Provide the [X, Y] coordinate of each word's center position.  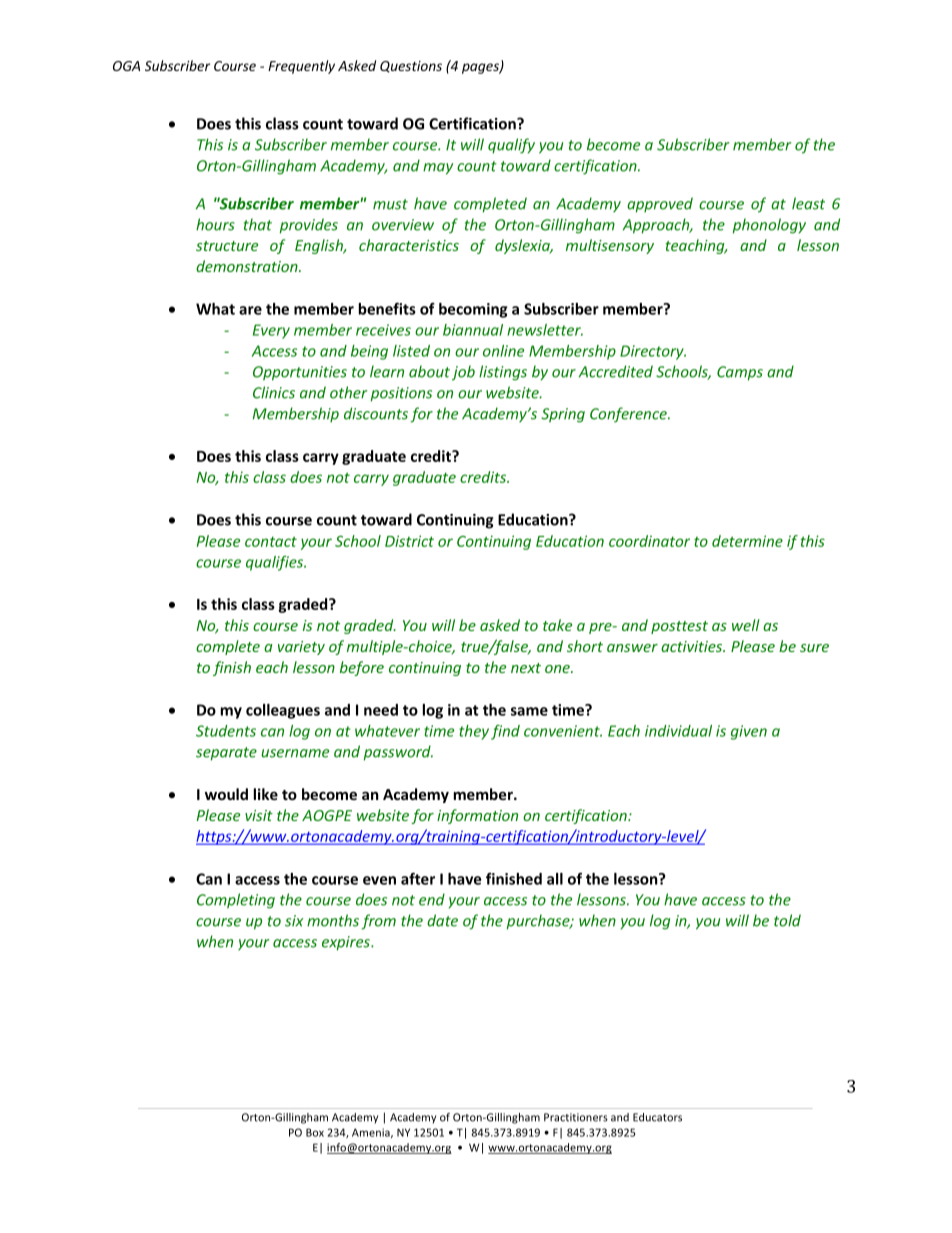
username [295, 753]
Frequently [301, 67]
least [808, 203]
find [505, 732]
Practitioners [576, 1117]
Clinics [274, 392]
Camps [740, 373]
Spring [563, 415]
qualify [511, 146]
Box [315, 1132]
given [749, 732]
